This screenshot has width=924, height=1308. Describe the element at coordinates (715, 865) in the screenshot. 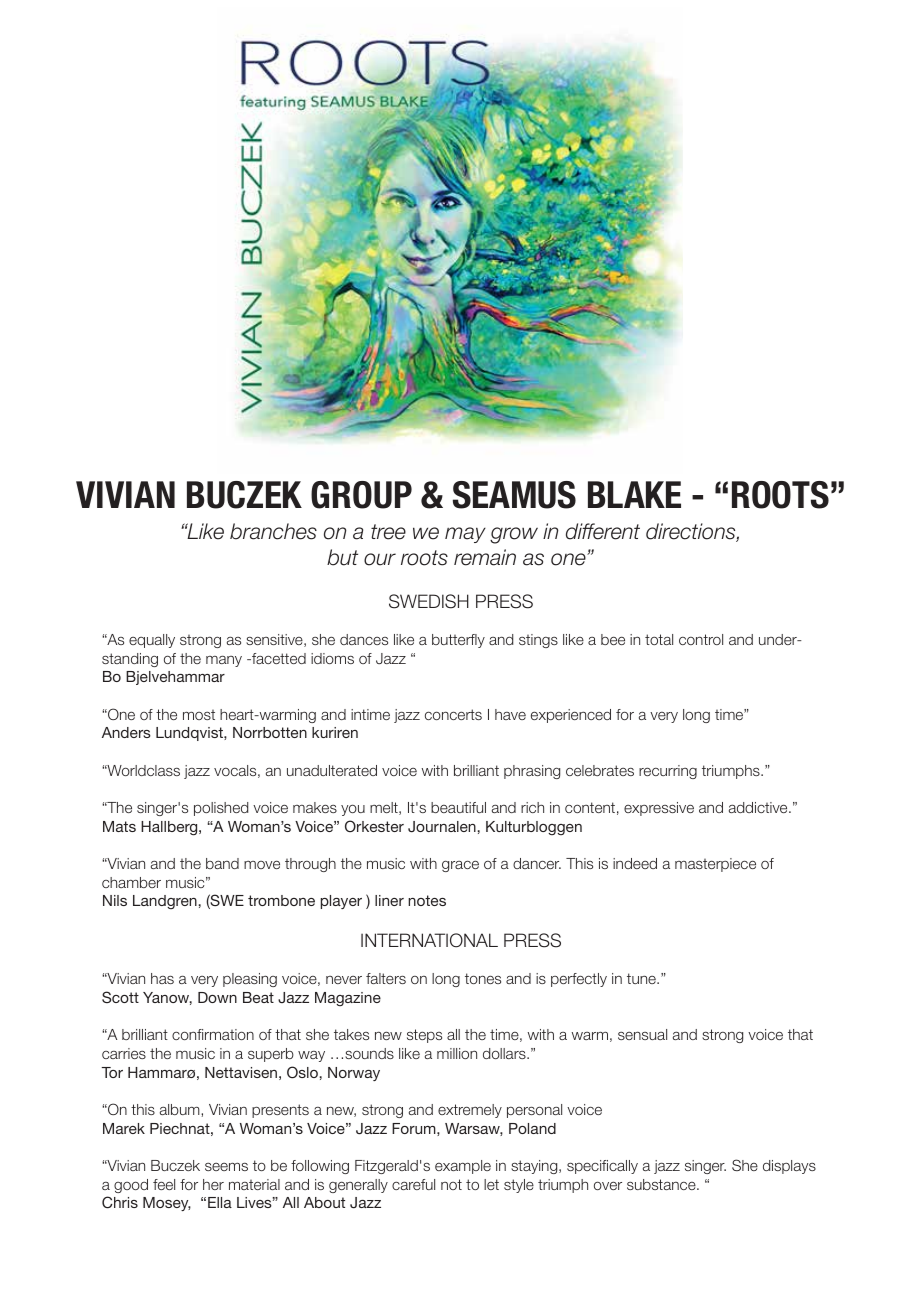

I see `masterpiece` at that location.
